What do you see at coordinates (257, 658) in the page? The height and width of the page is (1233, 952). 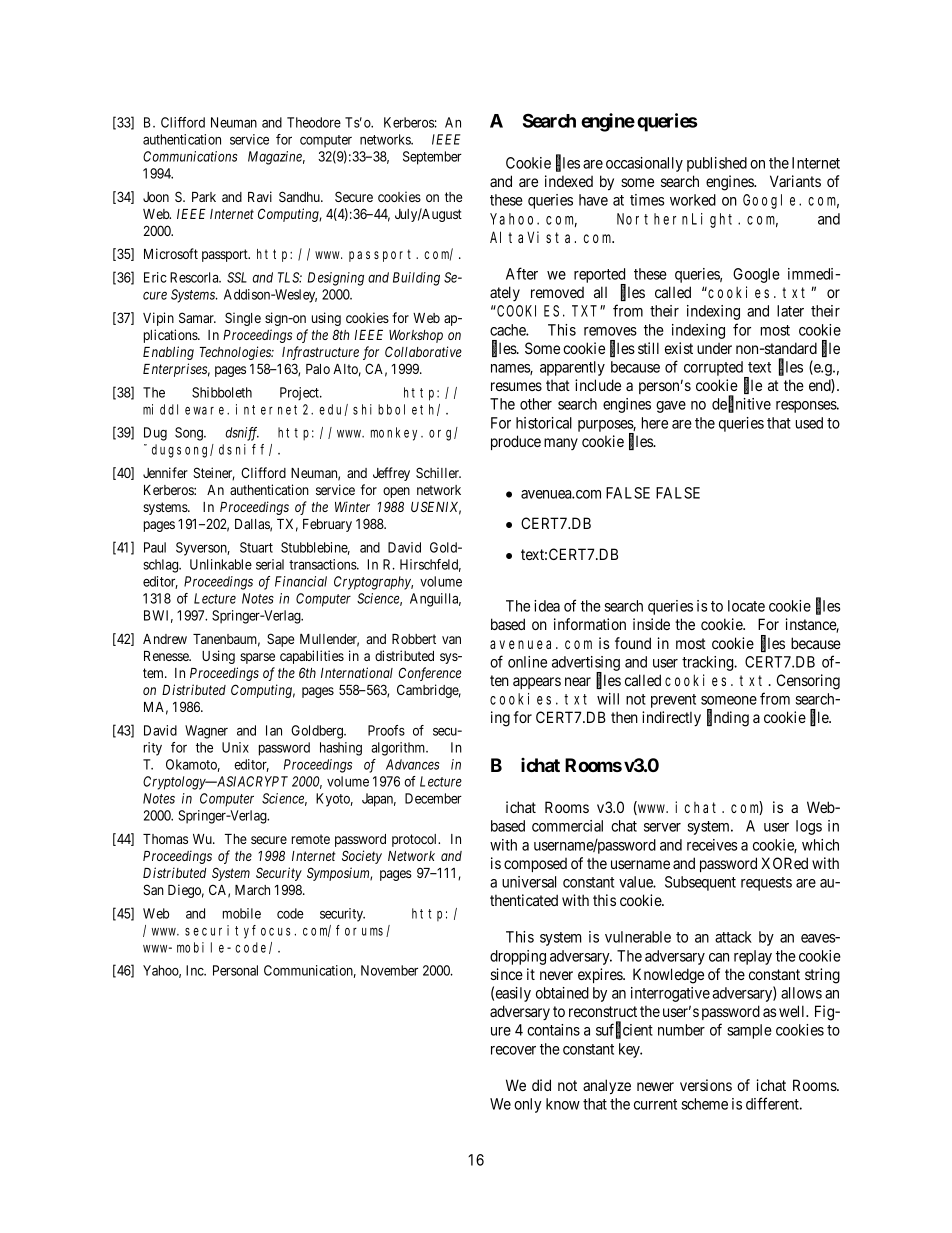 I see `sparse` at bounding box center [257, 658].
